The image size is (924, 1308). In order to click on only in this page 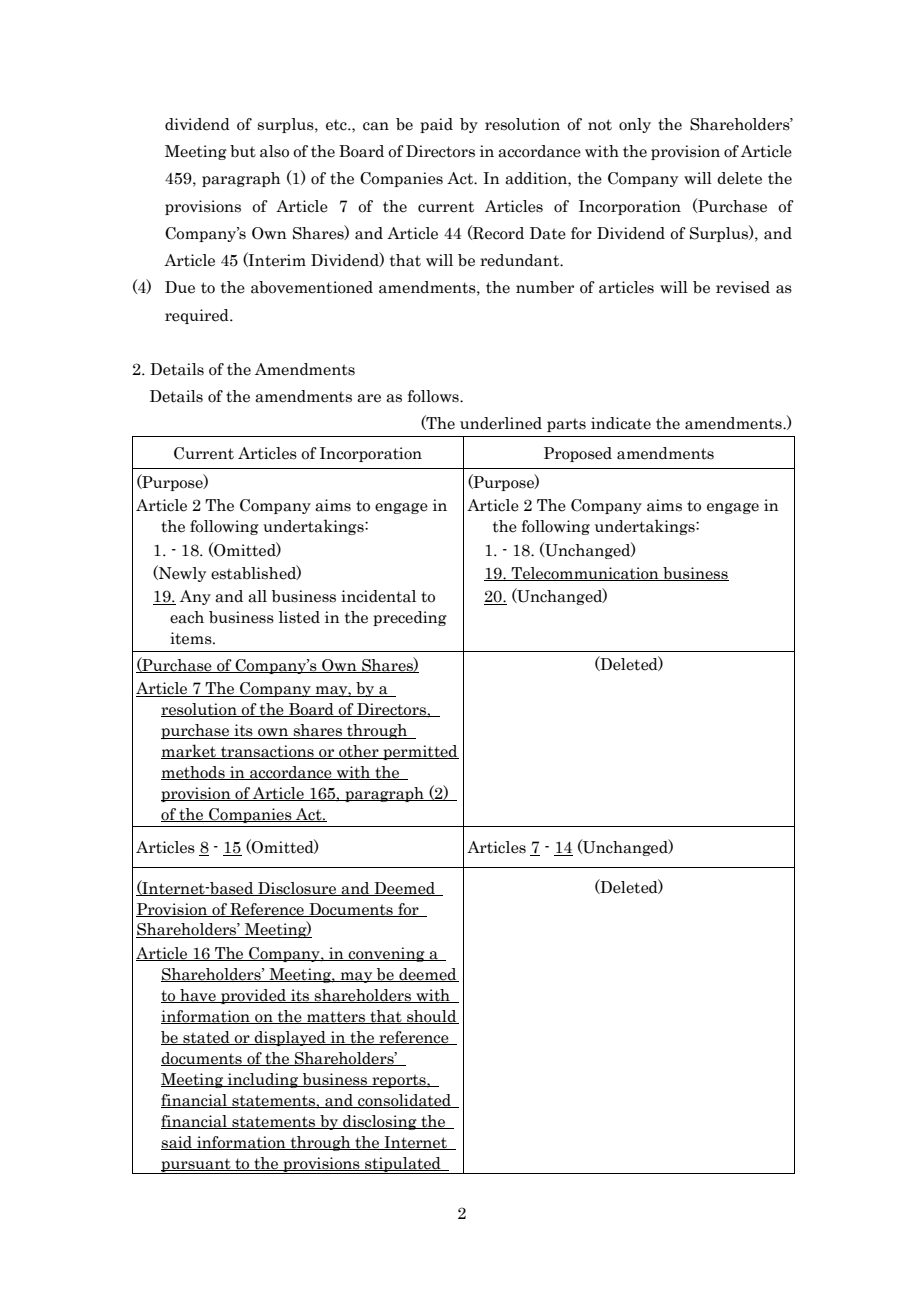, I will do `click(635, 125)`.
